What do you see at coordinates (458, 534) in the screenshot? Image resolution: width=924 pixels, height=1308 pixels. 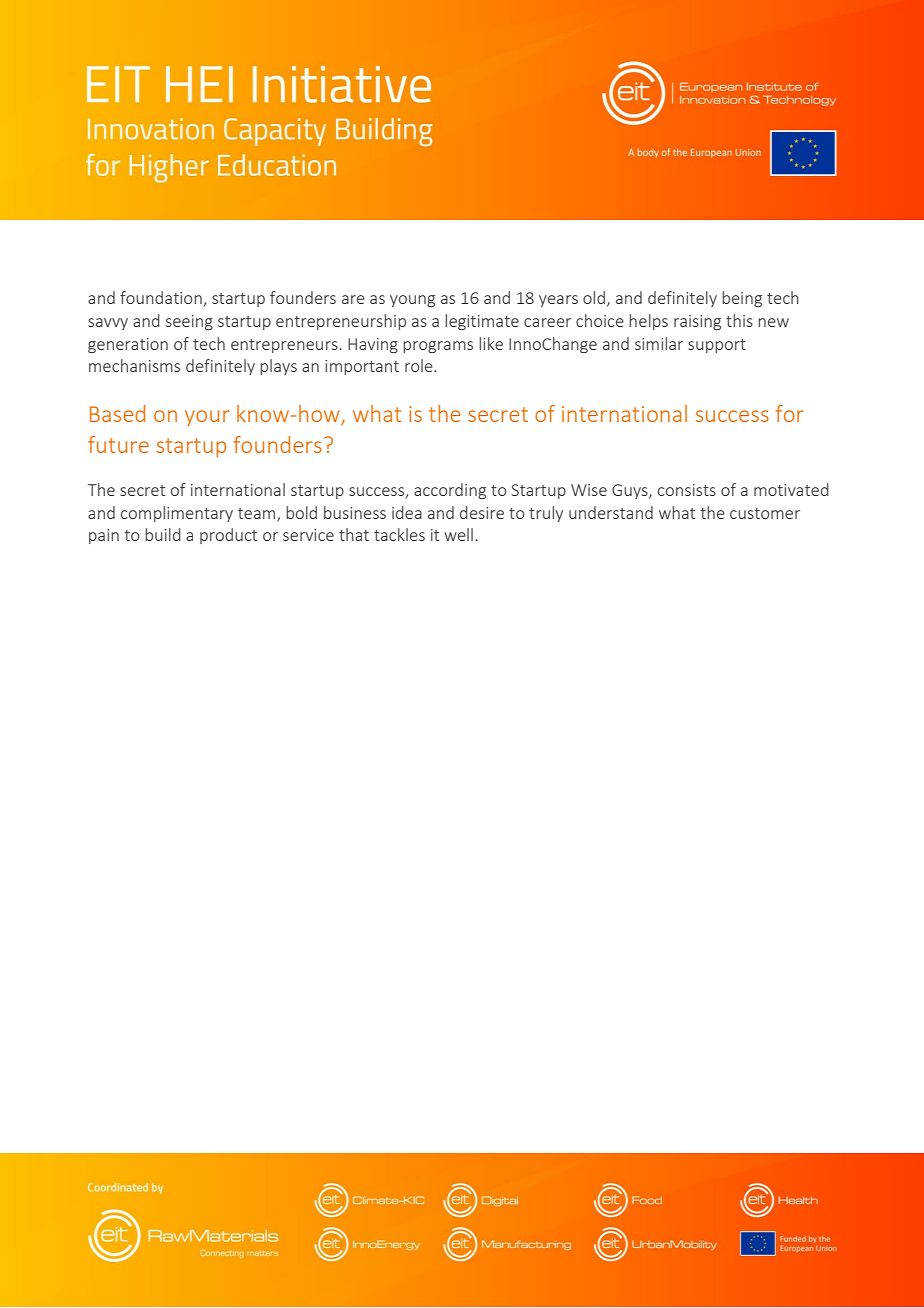 I see `well` at bounding box center [458, 534].
